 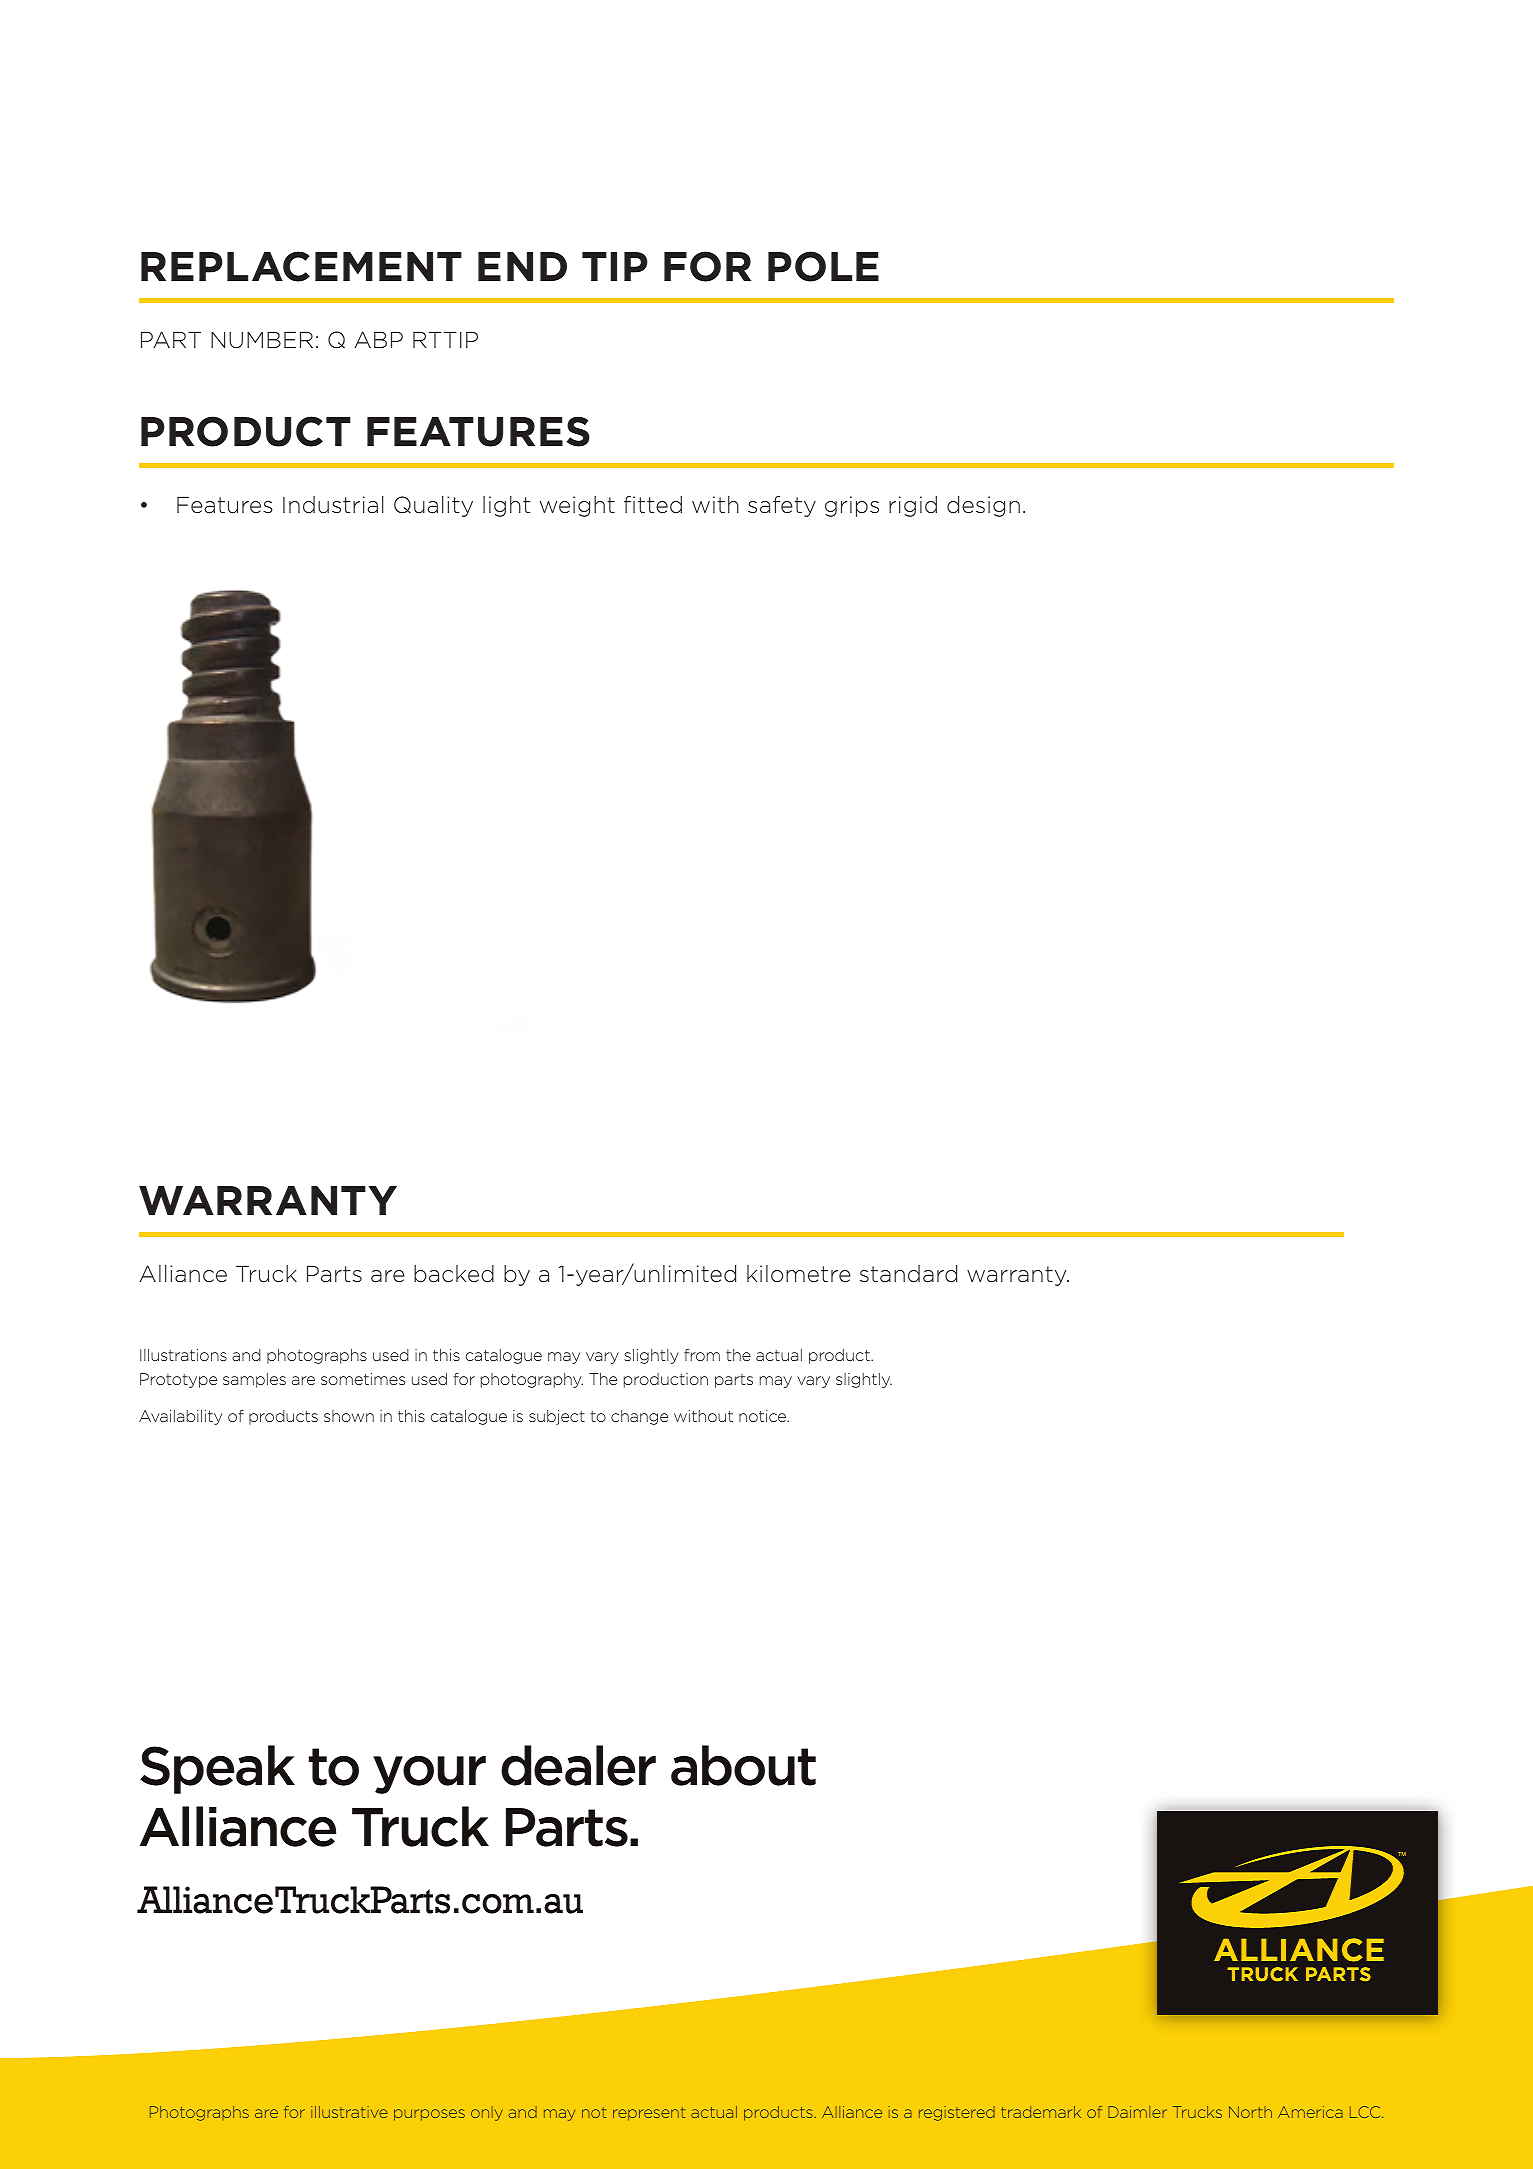 I want to click on POLE, so click(x=823, y=266).
